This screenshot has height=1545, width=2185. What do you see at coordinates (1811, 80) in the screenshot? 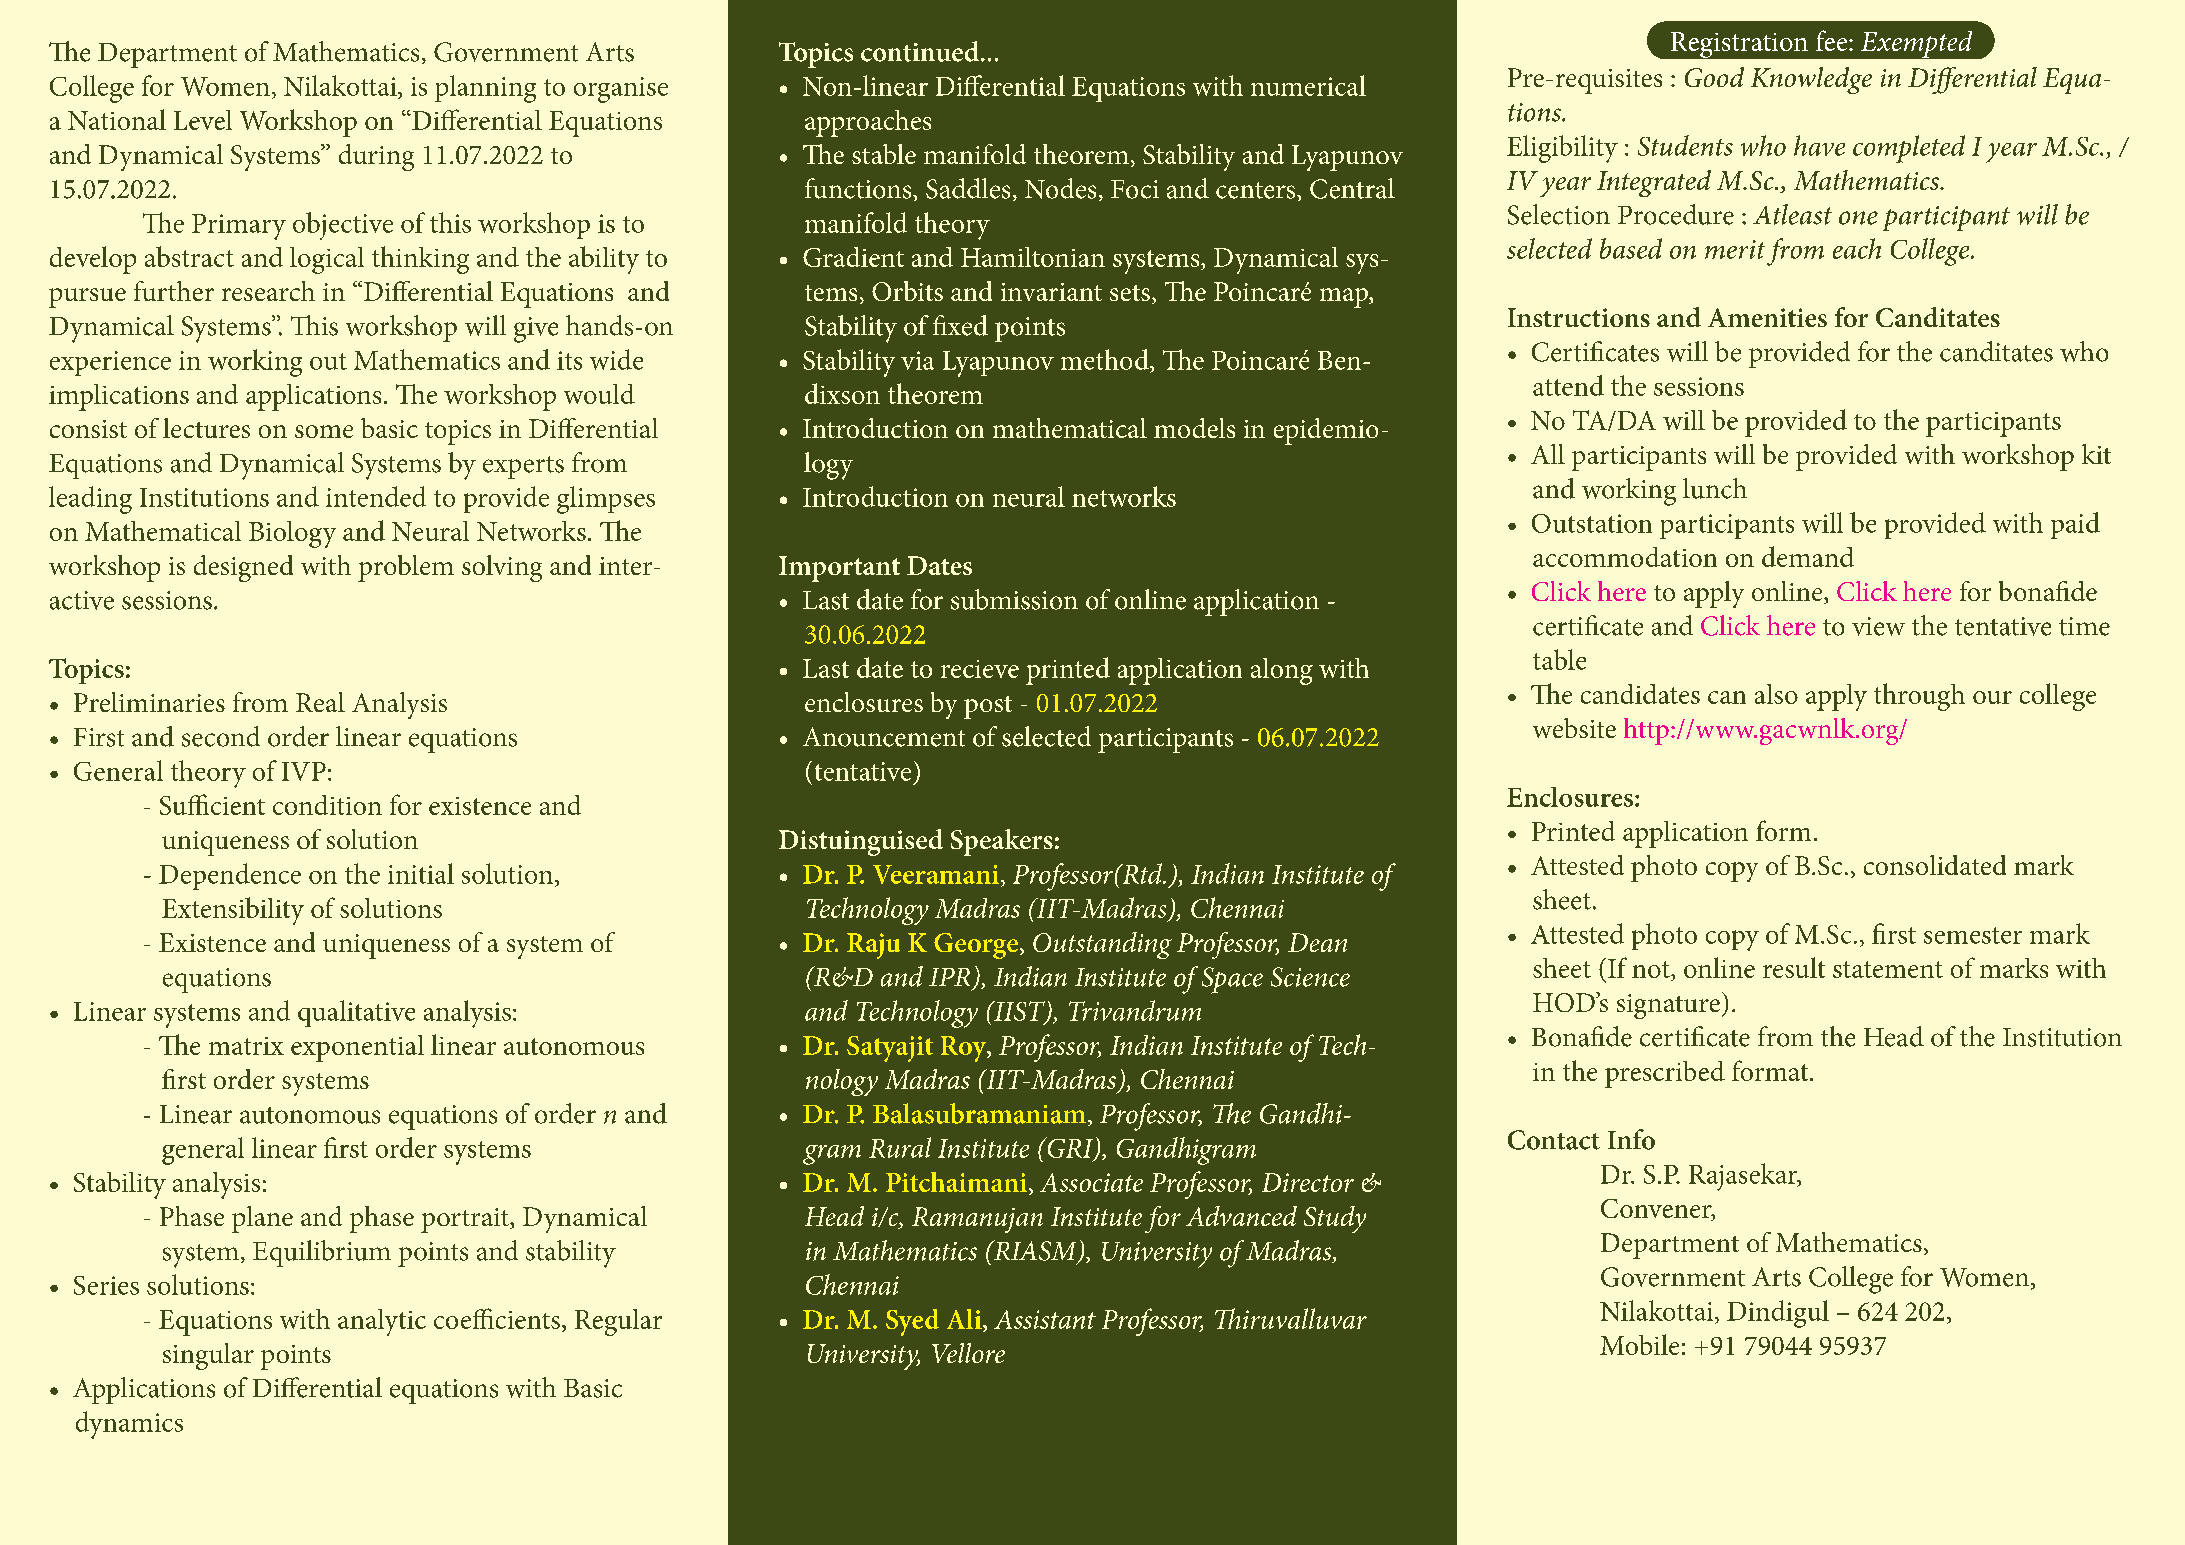
I see `Knowledge` at bounding box center [1811, 80].
